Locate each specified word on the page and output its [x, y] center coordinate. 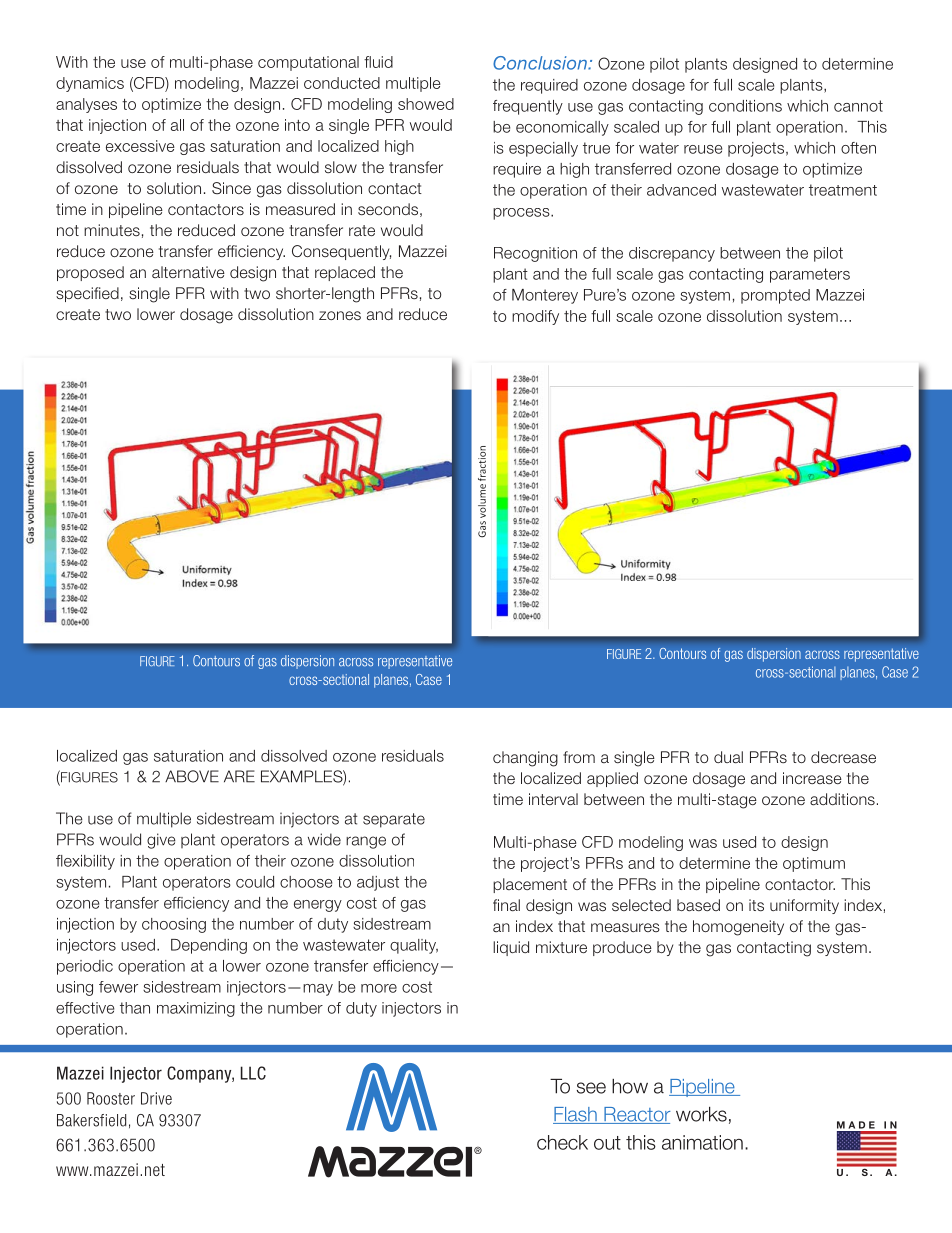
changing [525, 759]
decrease [843, 757]
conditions [745, 106]
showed [426, 104]
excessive [140, 146]
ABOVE [192, 776]
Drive [156, 1098]
